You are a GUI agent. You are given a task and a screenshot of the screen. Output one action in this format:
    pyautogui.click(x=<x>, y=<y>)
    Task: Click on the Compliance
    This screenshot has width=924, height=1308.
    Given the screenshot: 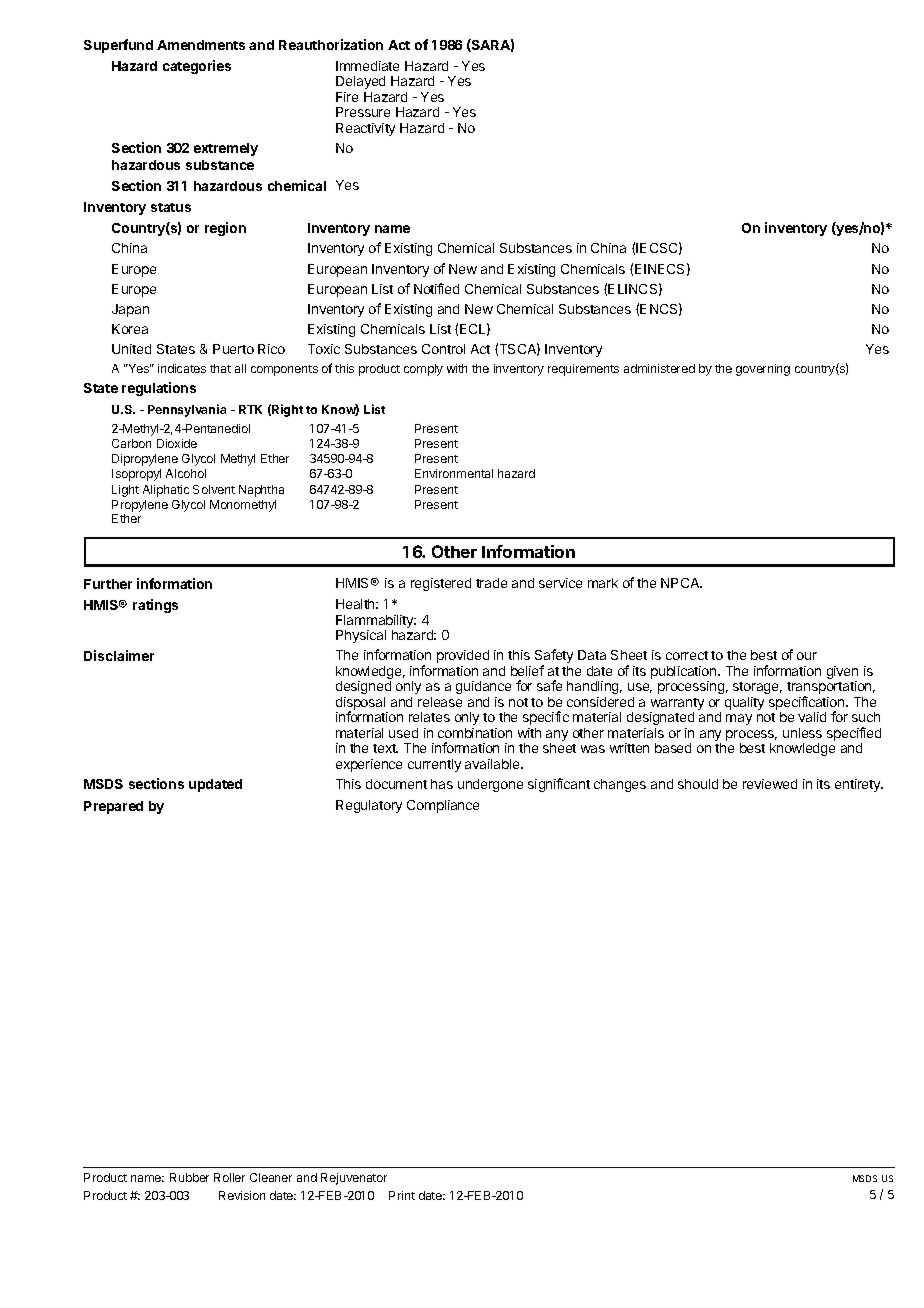 What is the action you would take?
    pyautogui.click(x=443, y=806)
